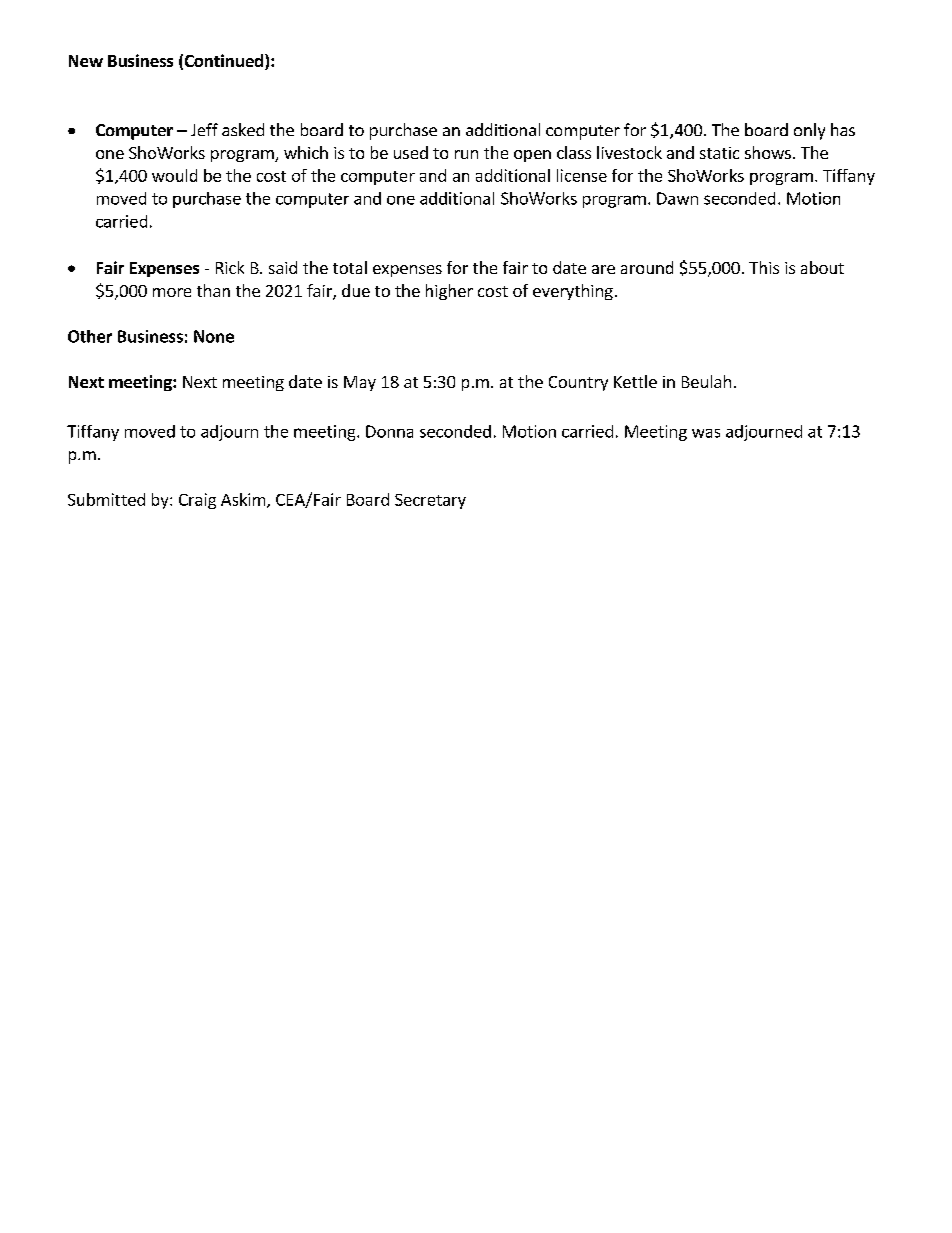 Image resolution: width=952 pixels, height=1233 pixels. Describe the element at coordinates (197, 501) in the document. I see `Craig` at that location.
